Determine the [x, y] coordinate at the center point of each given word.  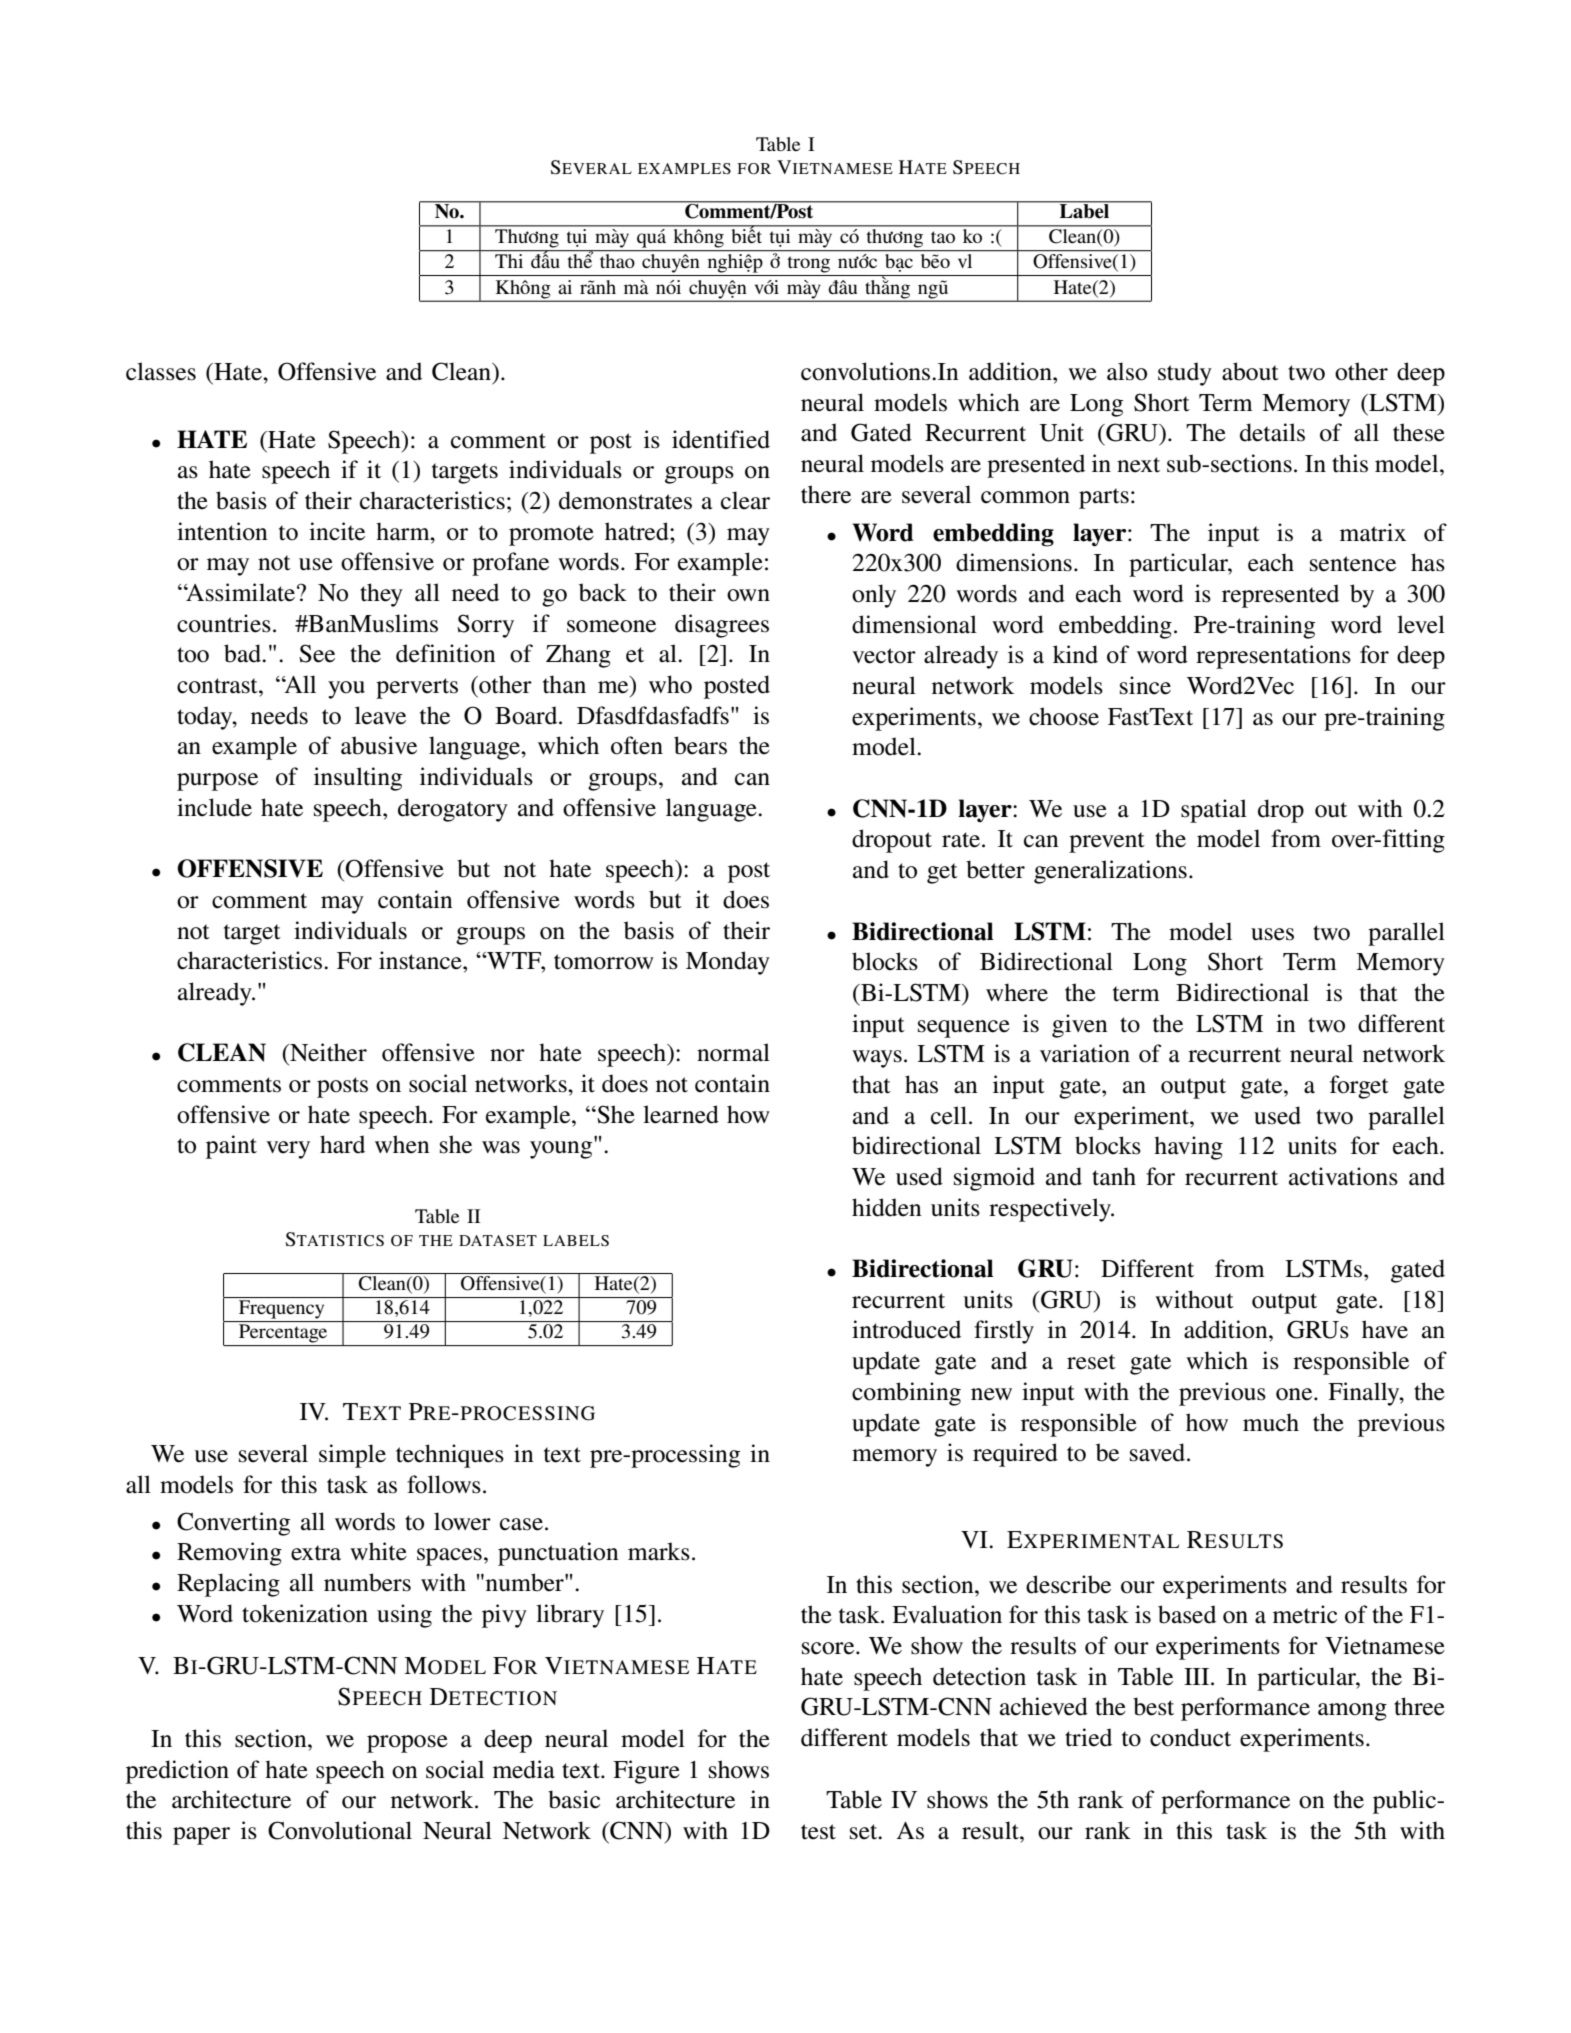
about [1250, 371]
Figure [646, 1772]
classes [161, 371]
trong [809, 264]
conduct [1190, 1737]
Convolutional [340, 1830]
